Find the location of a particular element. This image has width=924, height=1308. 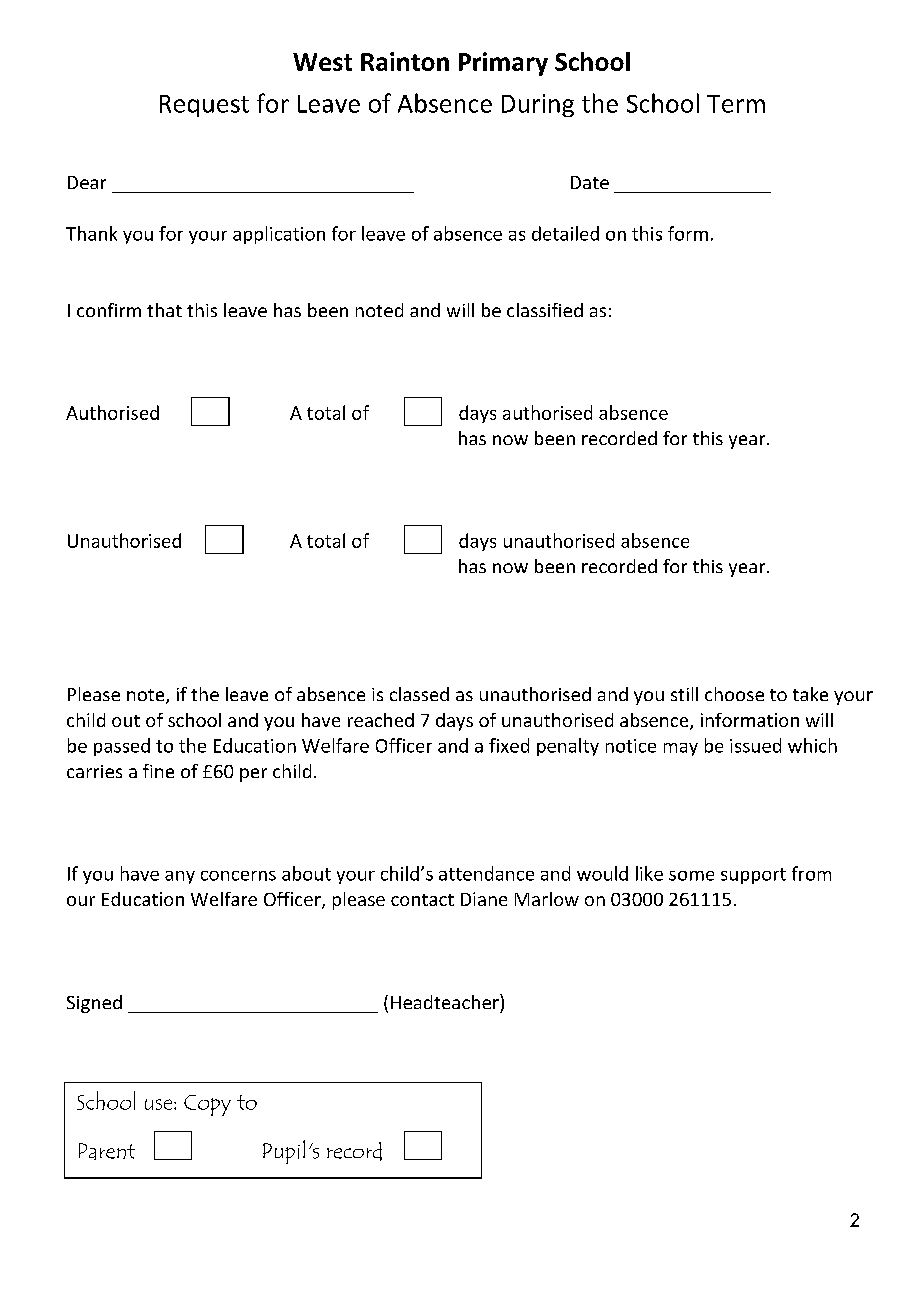

Primary is located at coordinates (503, 64).
